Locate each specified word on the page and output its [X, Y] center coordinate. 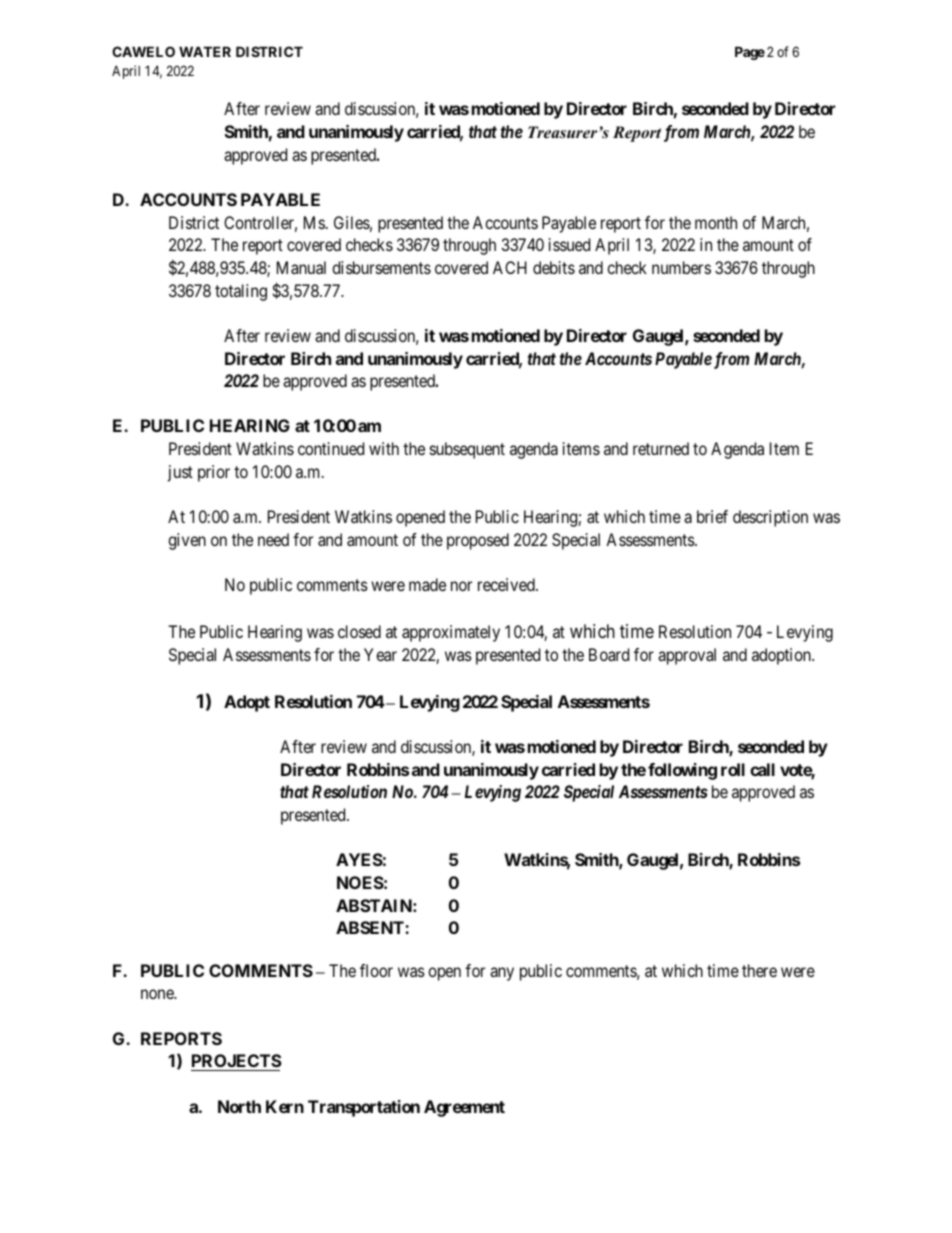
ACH [510, 267]
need [273, 539]
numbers [681, 267]
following [682, 771]
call [762, 769]
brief [712, 516]
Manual [301, 267]
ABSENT [371, 927]
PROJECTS [237, 1060]
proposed [478, 541]
